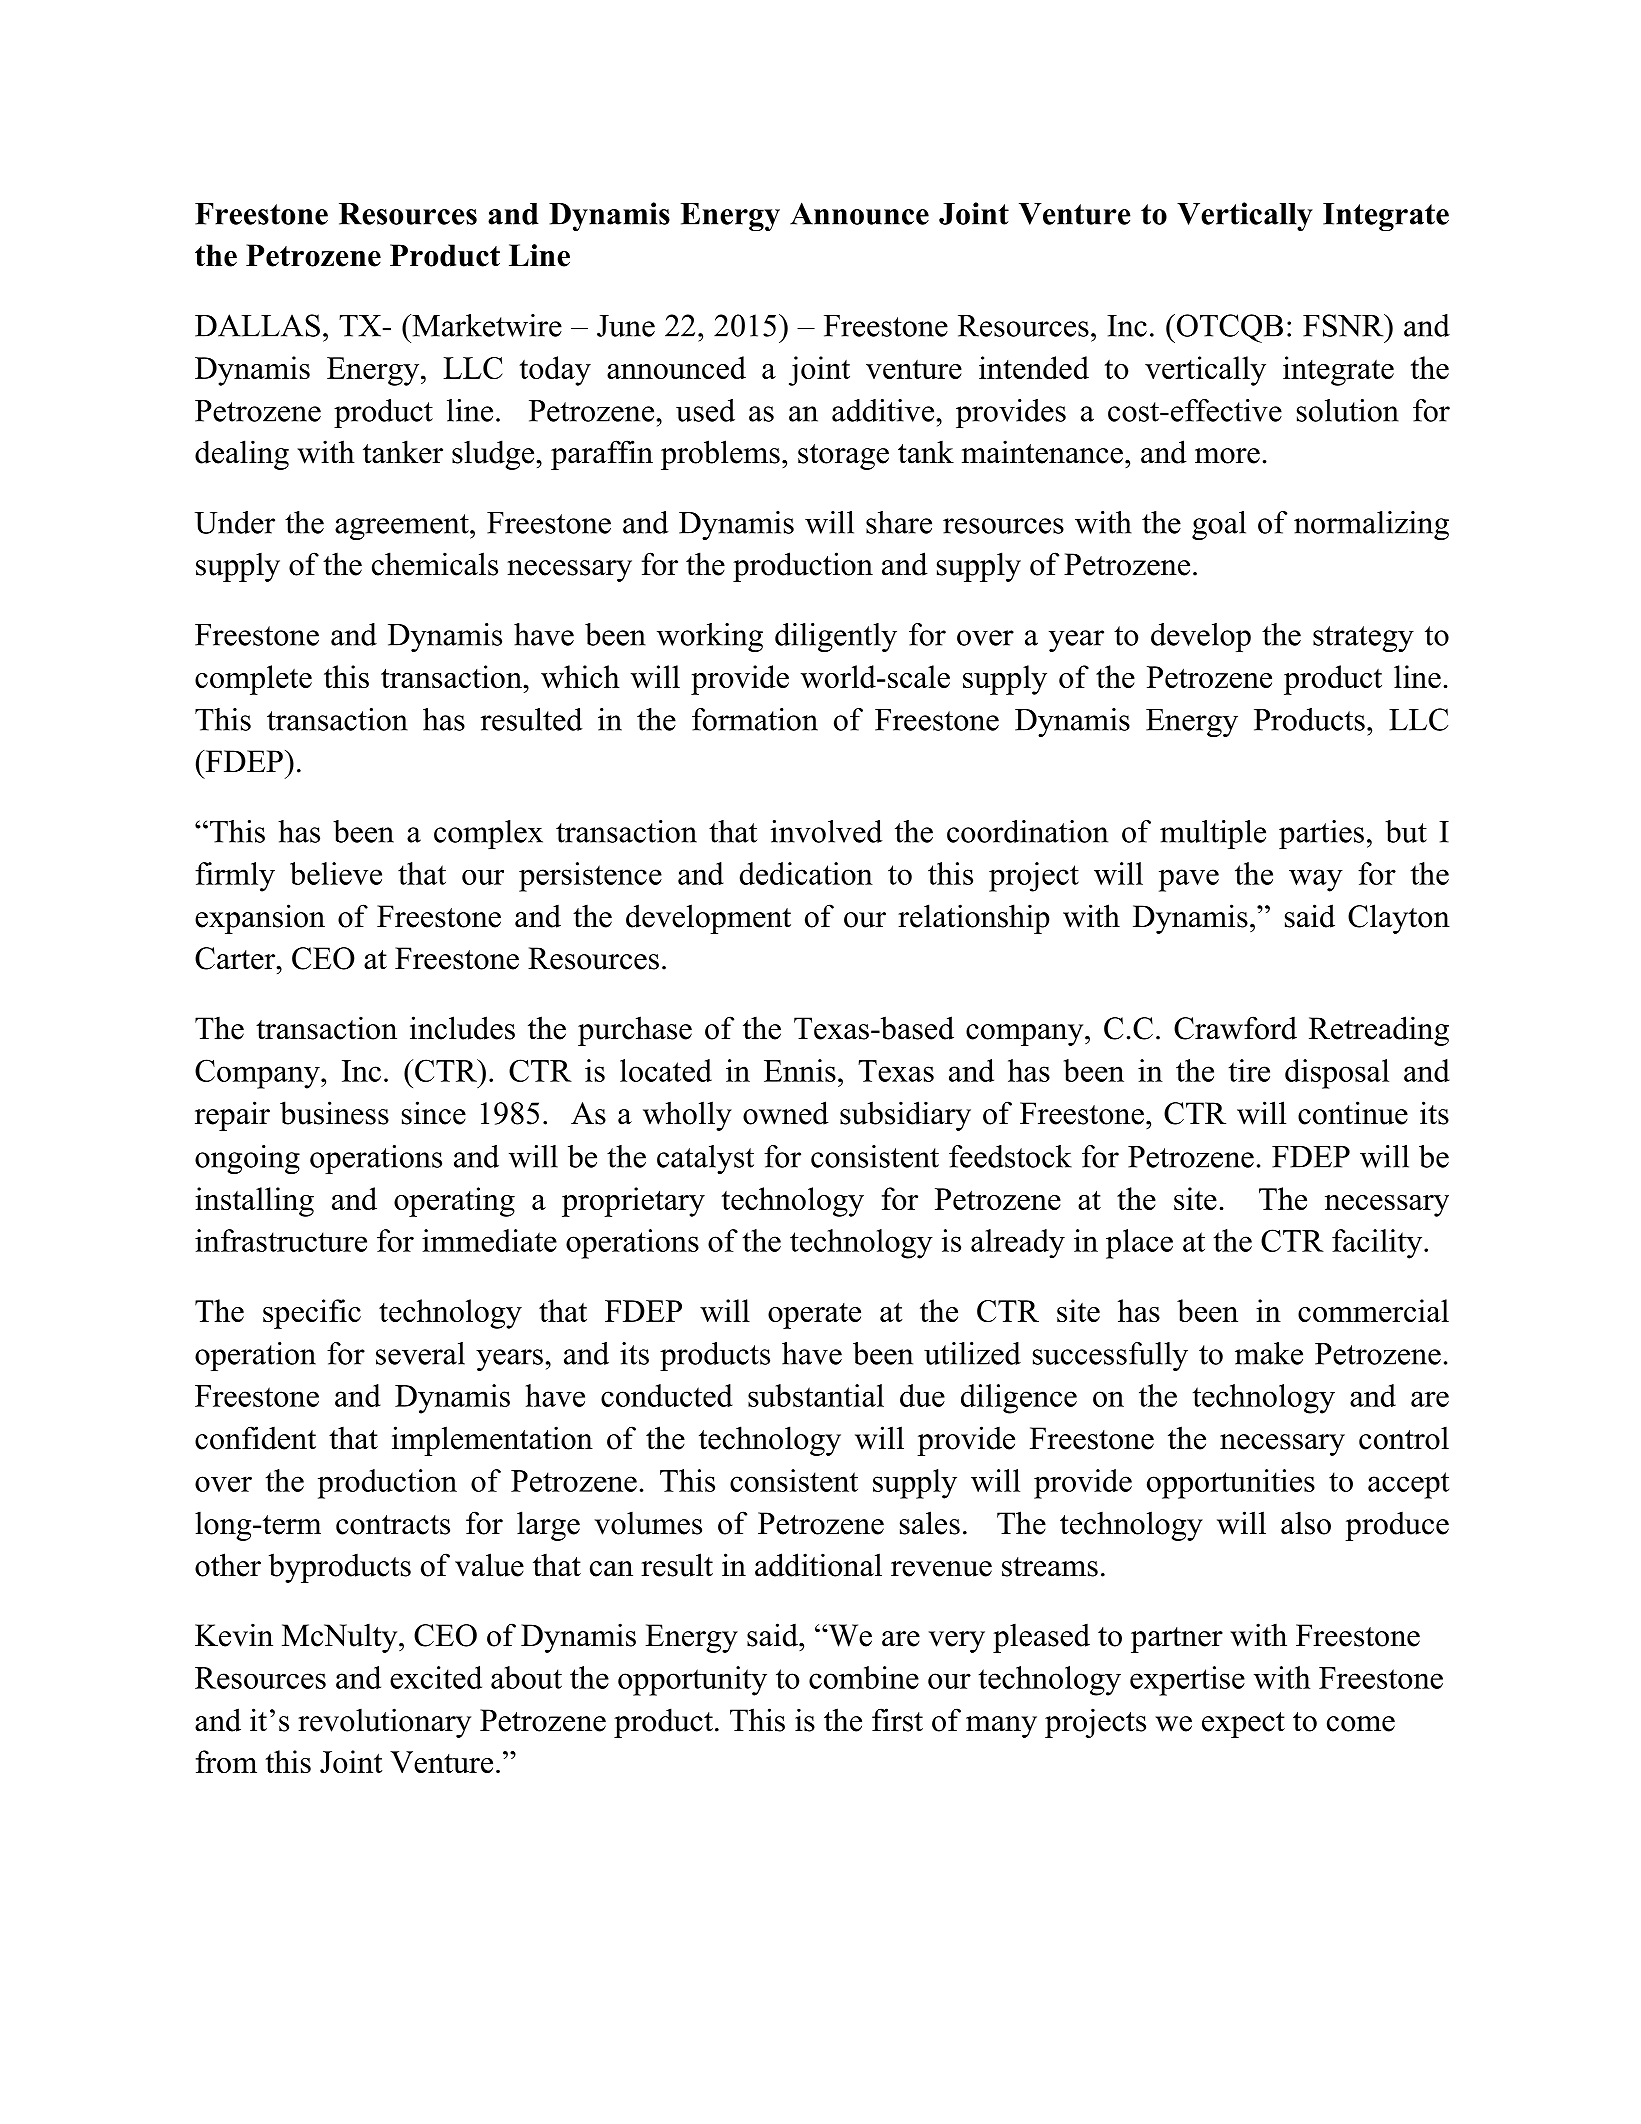  Describe the element at coordinates (384, 1723) in the screenshot. I see `revolutionary` at that location.
